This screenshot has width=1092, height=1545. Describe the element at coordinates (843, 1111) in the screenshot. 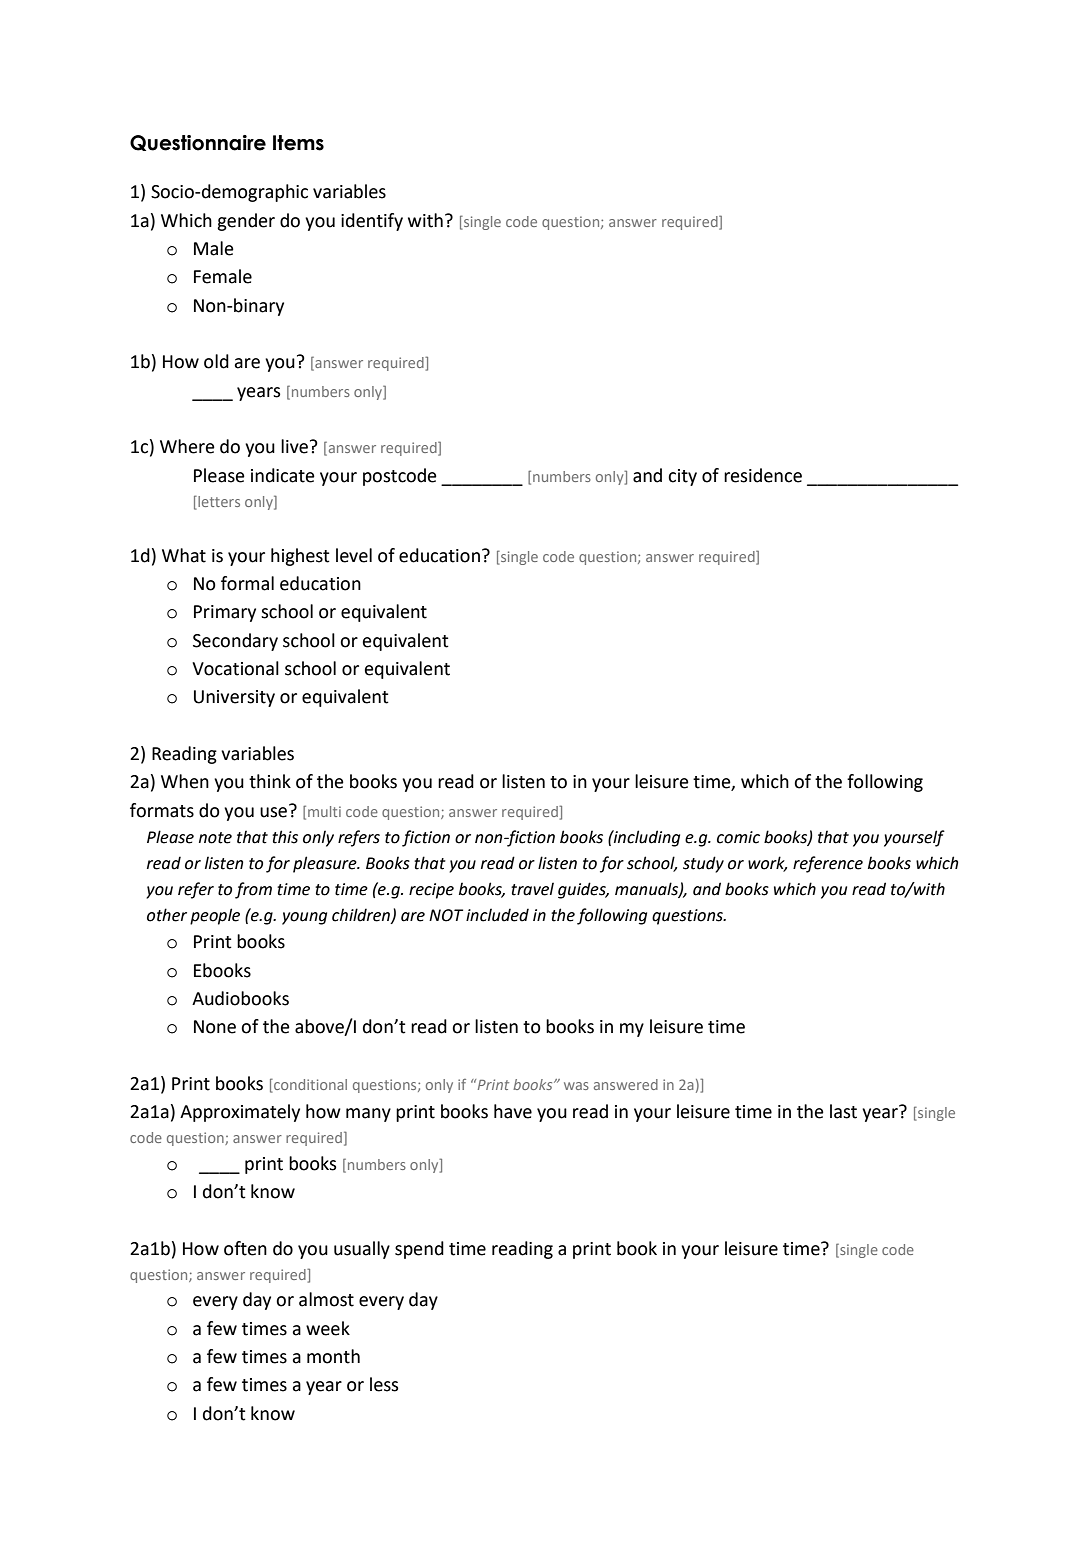

I see `last` at that location.
